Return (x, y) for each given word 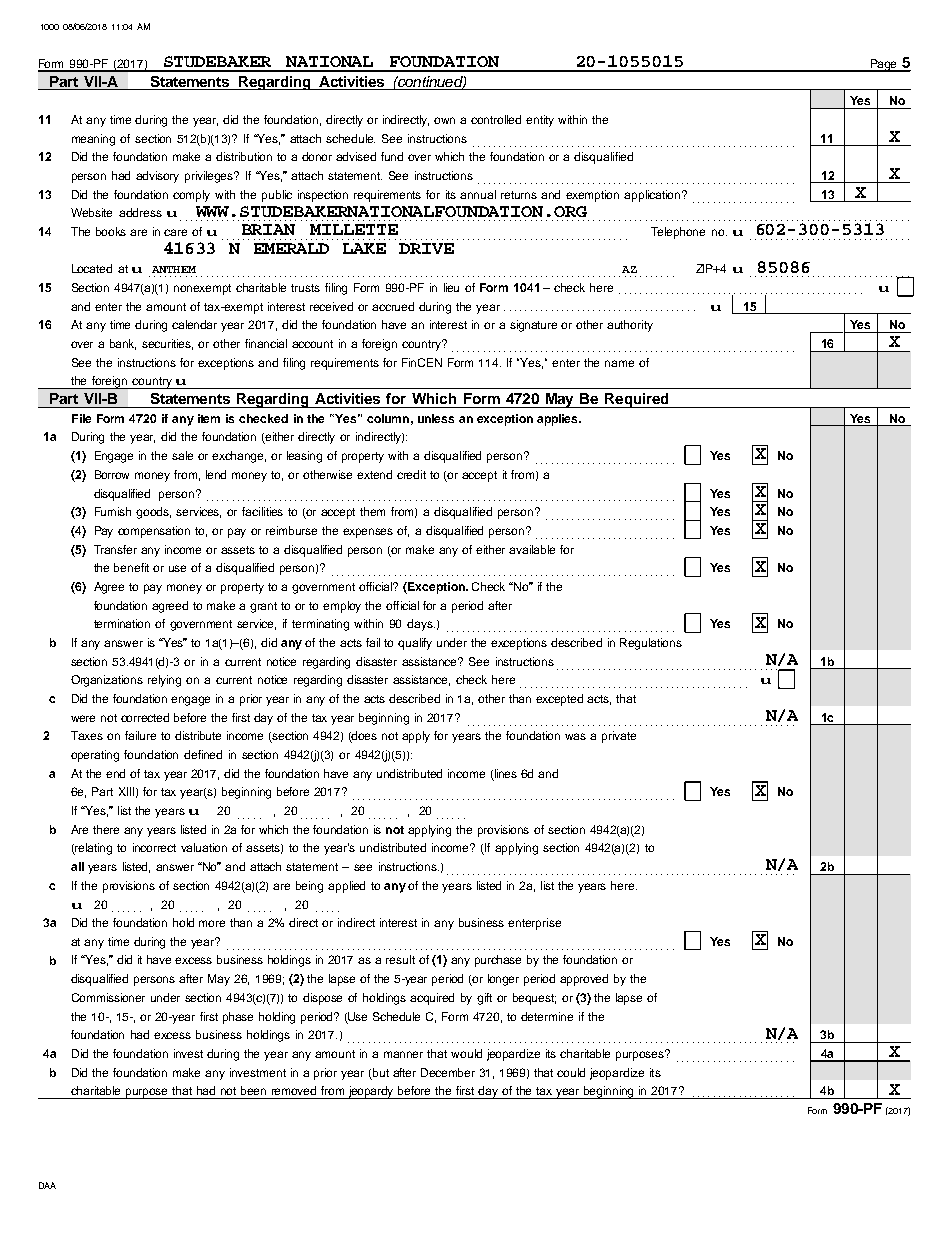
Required (637, 400)
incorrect (154, 847)
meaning (93, 140)
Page (883, 65)
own (444, 120)
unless (436, 418)
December (448, 1072)
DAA (47, 1185)
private (619, 737)
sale (182, 455)
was (575, 736)
